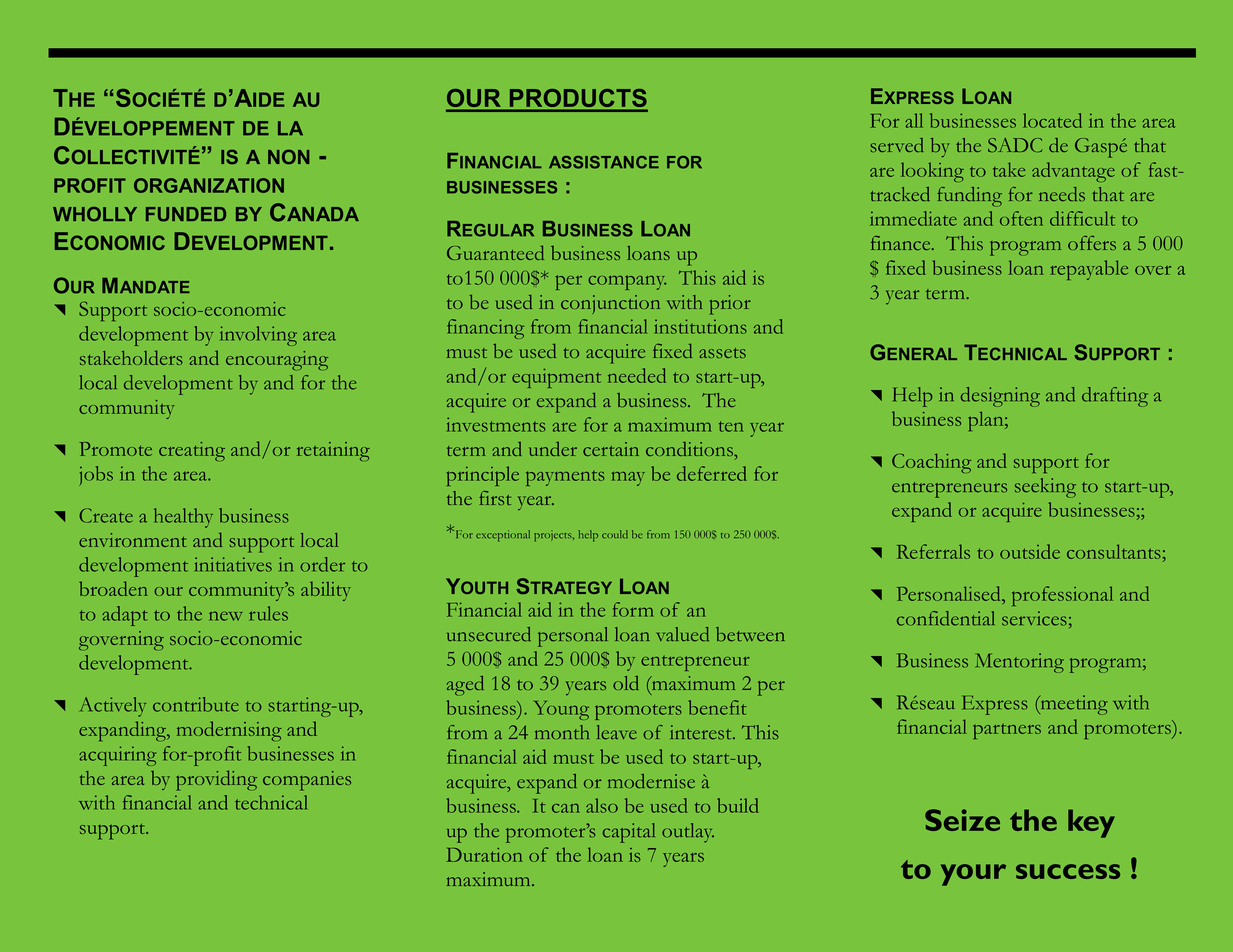 This image has height=952, width=1233. What do you see at coordinates (216, 780) in the image?
I see `providing` at bounding box center [216, 780].
